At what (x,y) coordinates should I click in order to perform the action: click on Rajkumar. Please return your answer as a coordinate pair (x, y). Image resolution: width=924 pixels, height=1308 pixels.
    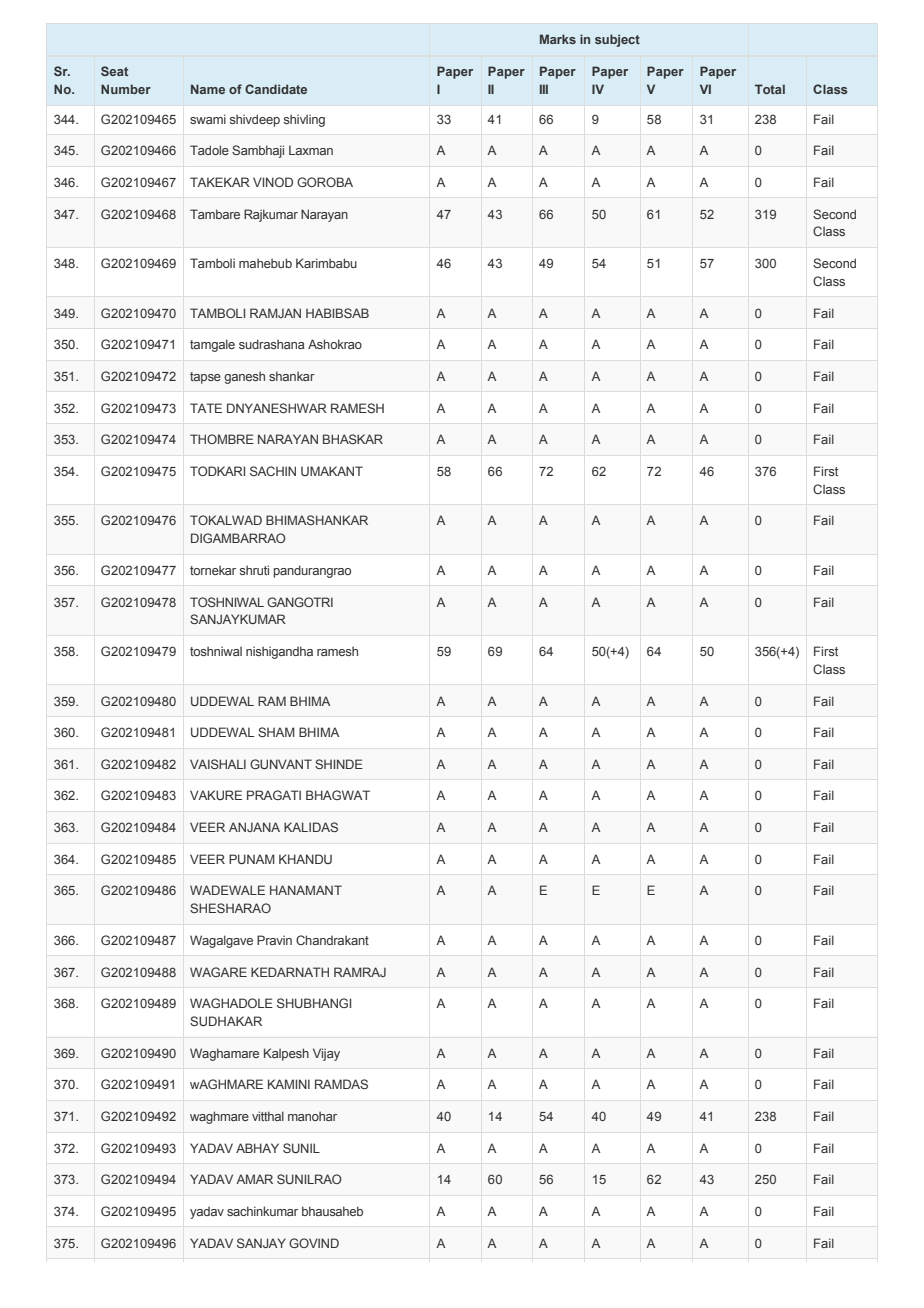
    Looking at the image, I should click on (271, 215).
